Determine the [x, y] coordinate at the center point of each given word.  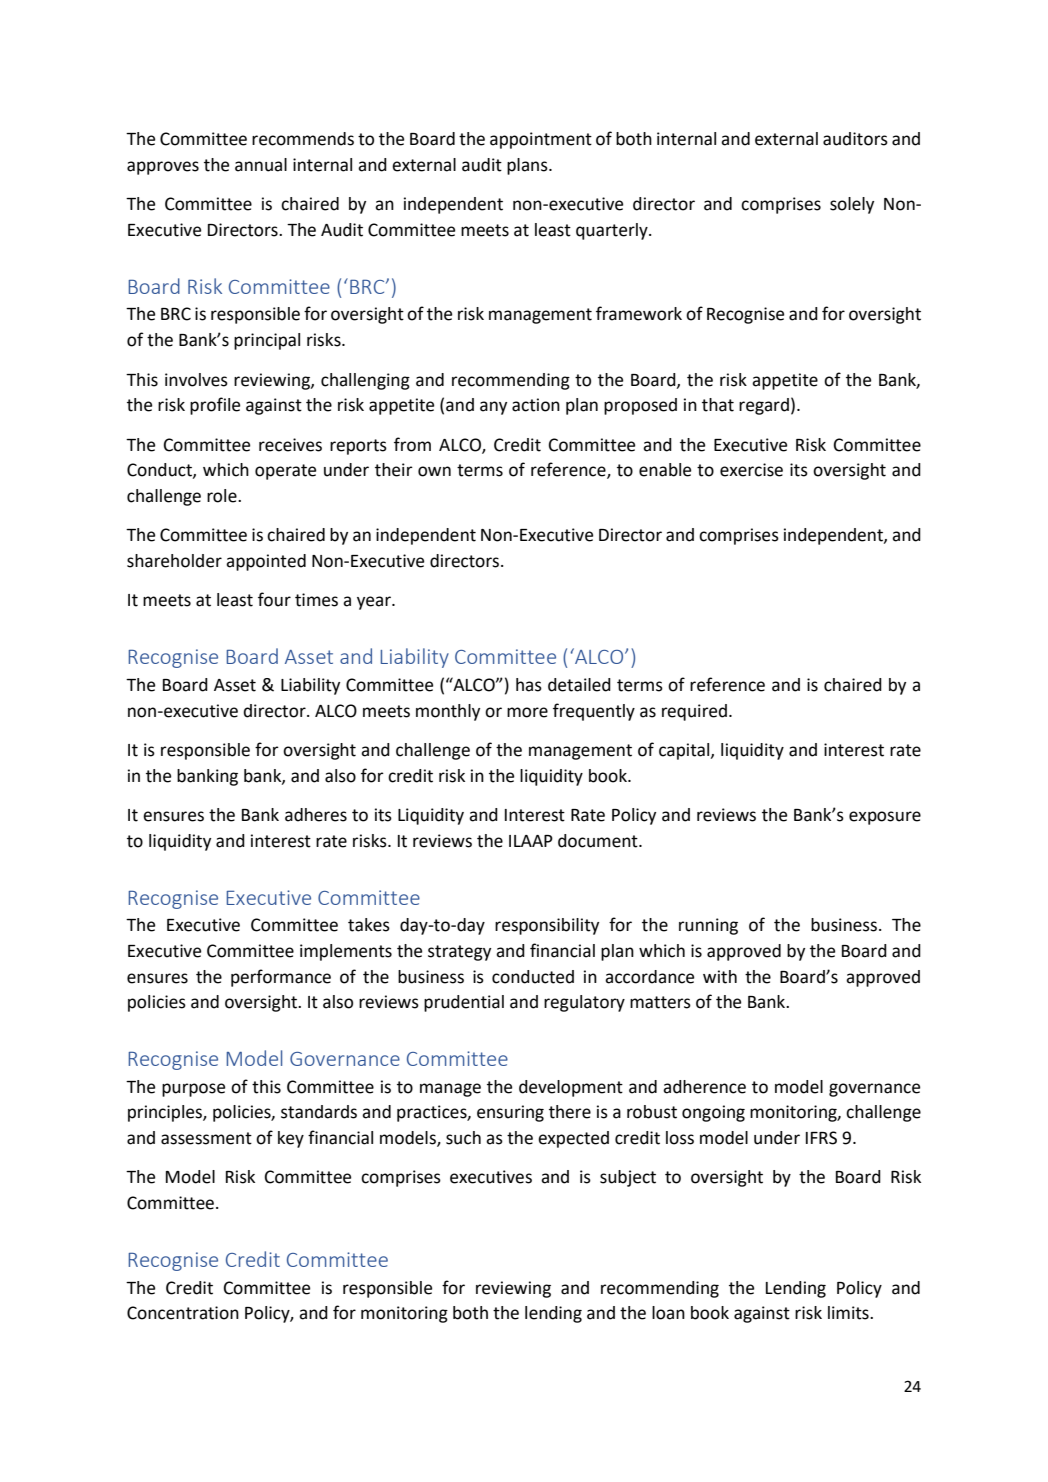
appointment [541, 140]
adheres [316, 815]
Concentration [183, 1313]
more [527, 712]
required [694, 712]
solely [852, 205]
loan [668, 1313]
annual [261, 165]
